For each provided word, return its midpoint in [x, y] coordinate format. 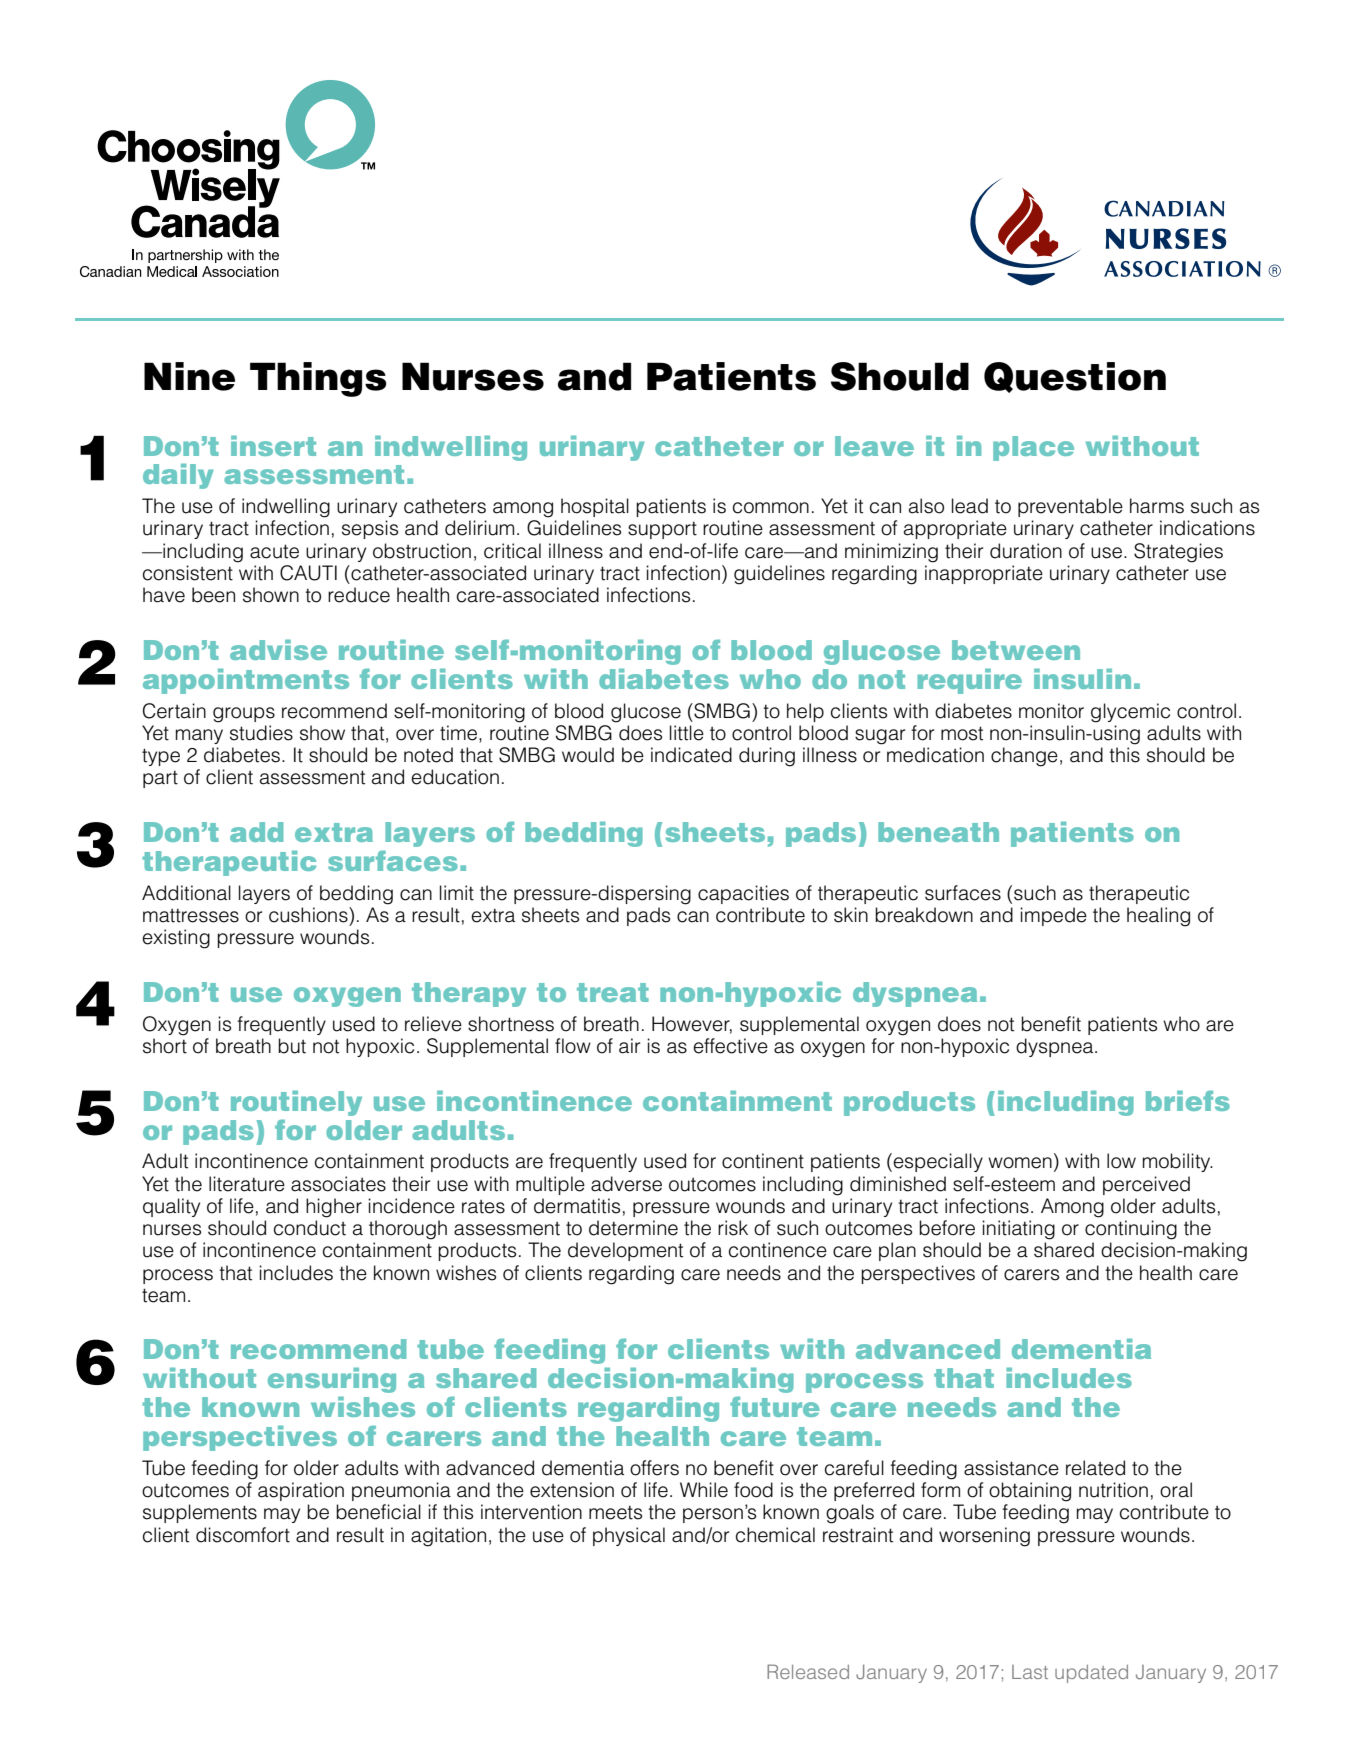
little [687, 733]
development [625, 1251]
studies [261, 733]
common [771, 508]
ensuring [332, 1380]
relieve [433, 1024]
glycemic [1130, 713]
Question [1075, 377]
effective [730, 1046]
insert [273, 446]
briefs [1188, 1101]
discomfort [243, 1535]
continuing [1131, 1230]
